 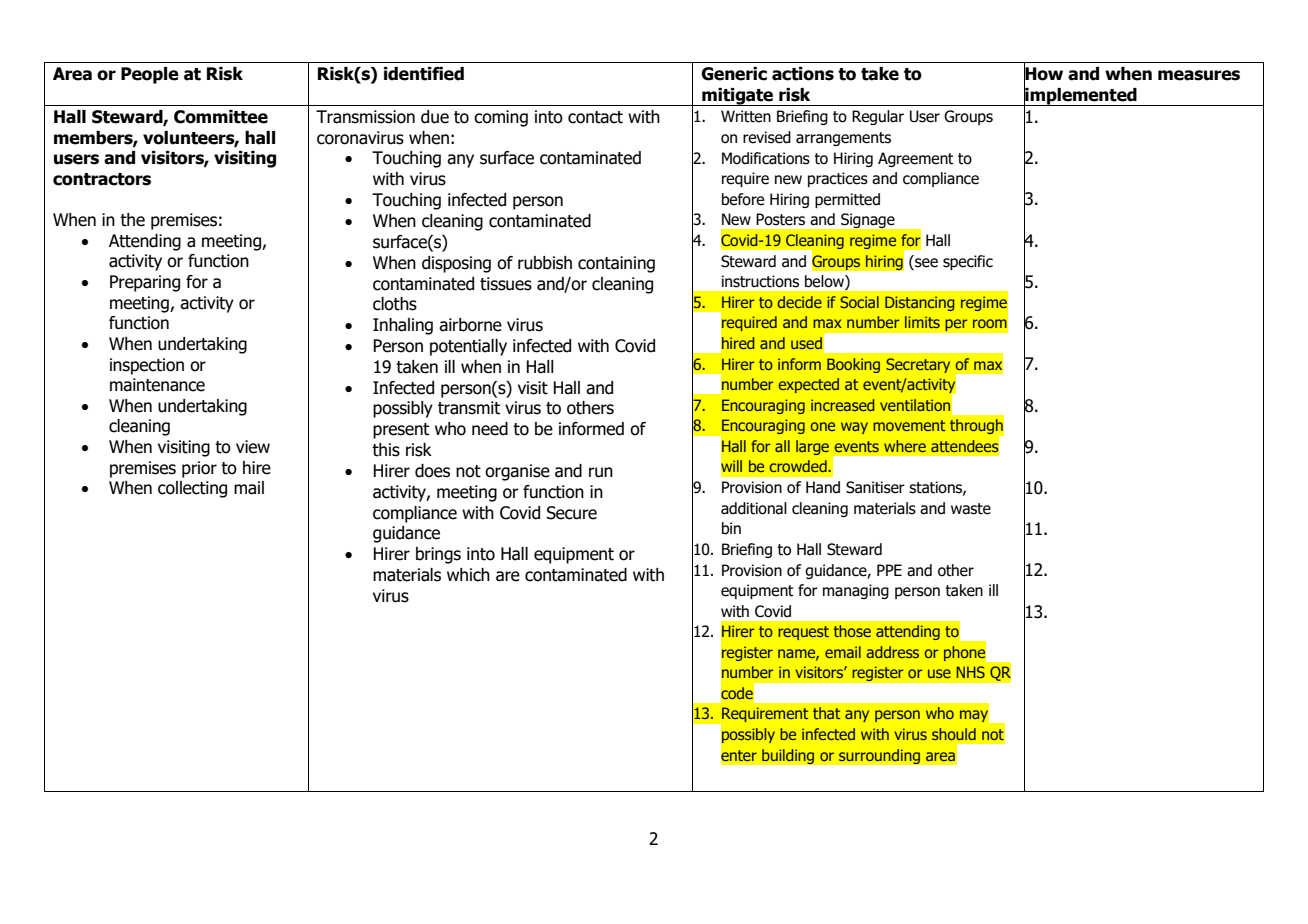 I want to click on building, so click(x=788, y=757).
